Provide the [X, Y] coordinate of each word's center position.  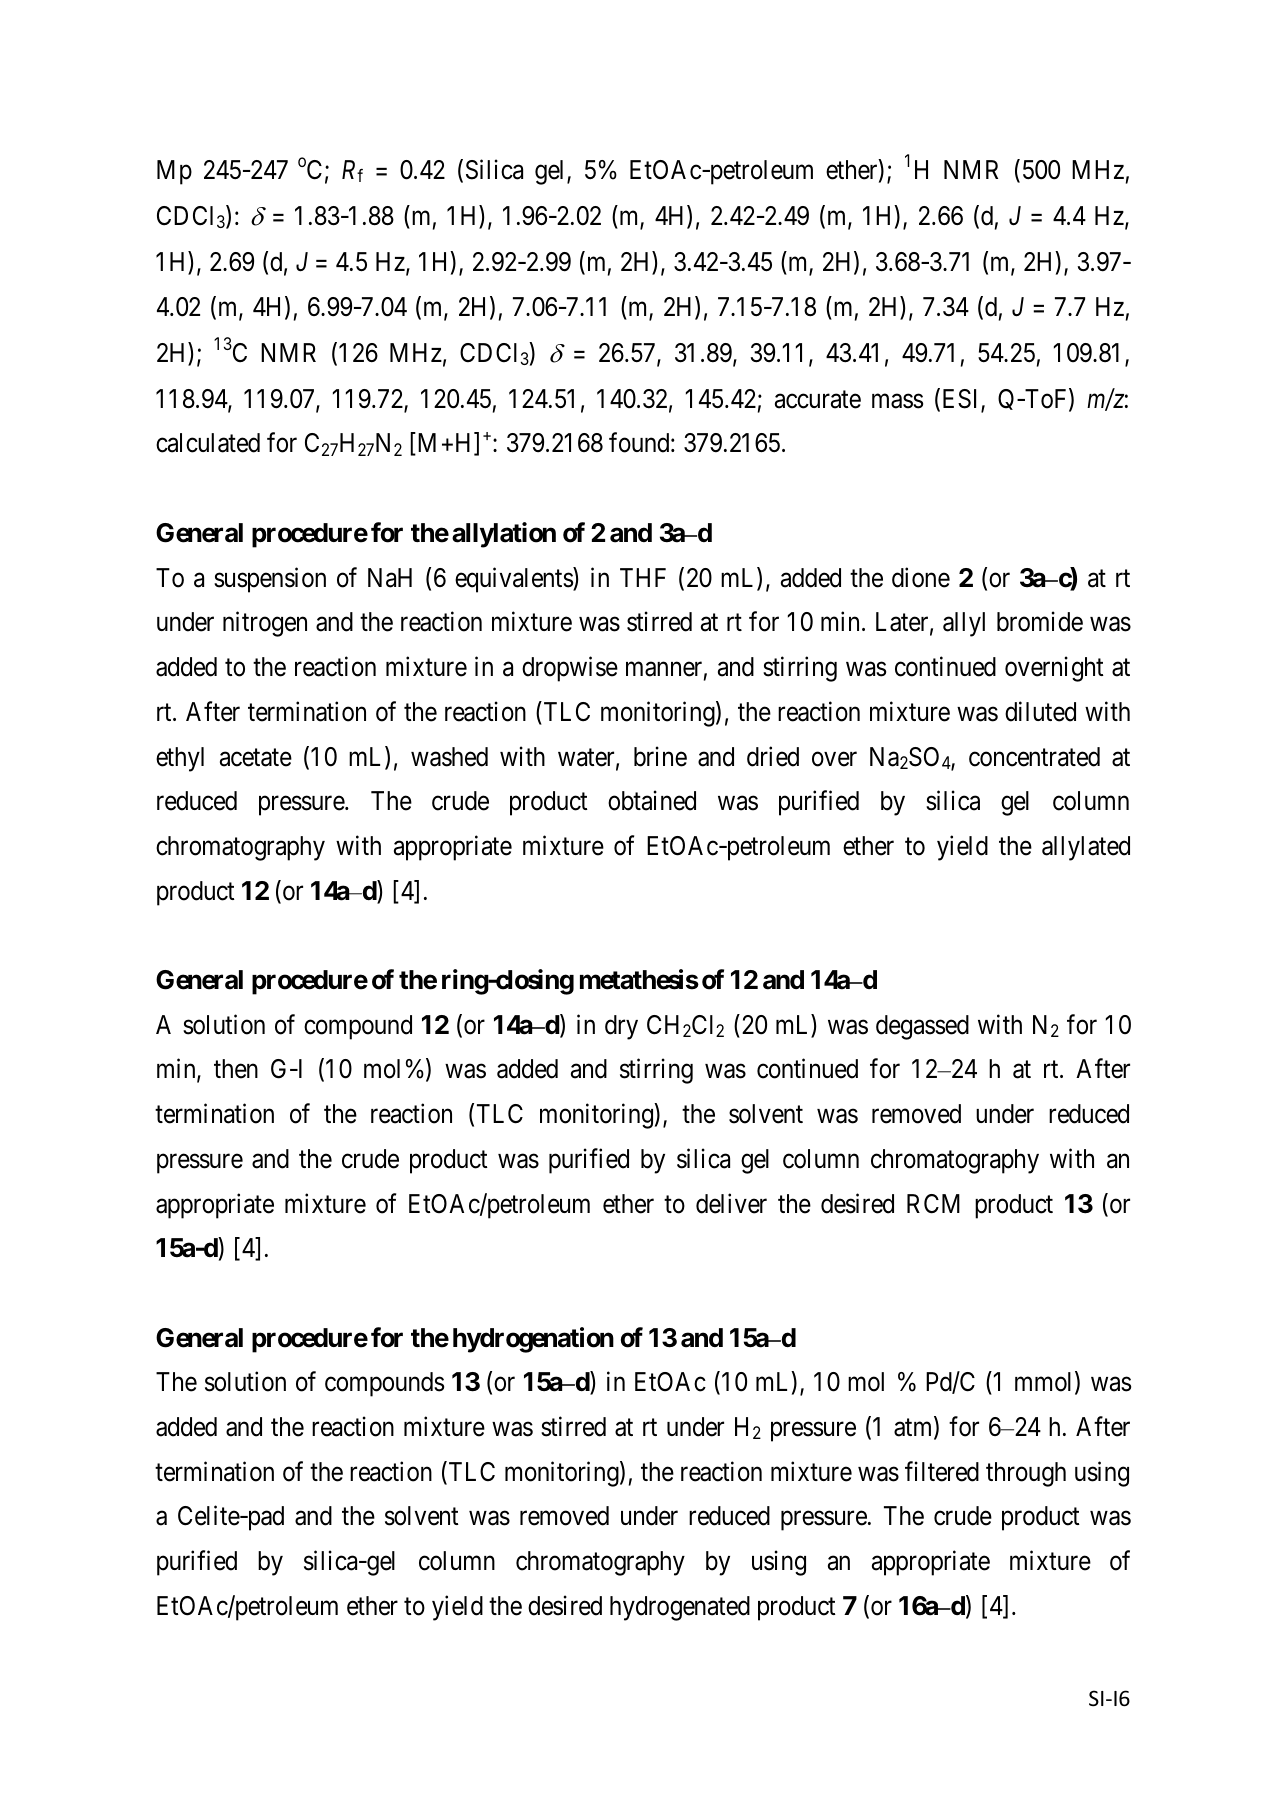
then [236, 1069]
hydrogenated [680, 1608]
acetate [256, 758]
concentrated [1034, 757]
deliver [731, 1203]
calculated [208, 443]
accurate [818, 400]
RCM [933, 1204]
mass [897, 401]
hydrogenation [533, 1340]
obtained [652, 800]
